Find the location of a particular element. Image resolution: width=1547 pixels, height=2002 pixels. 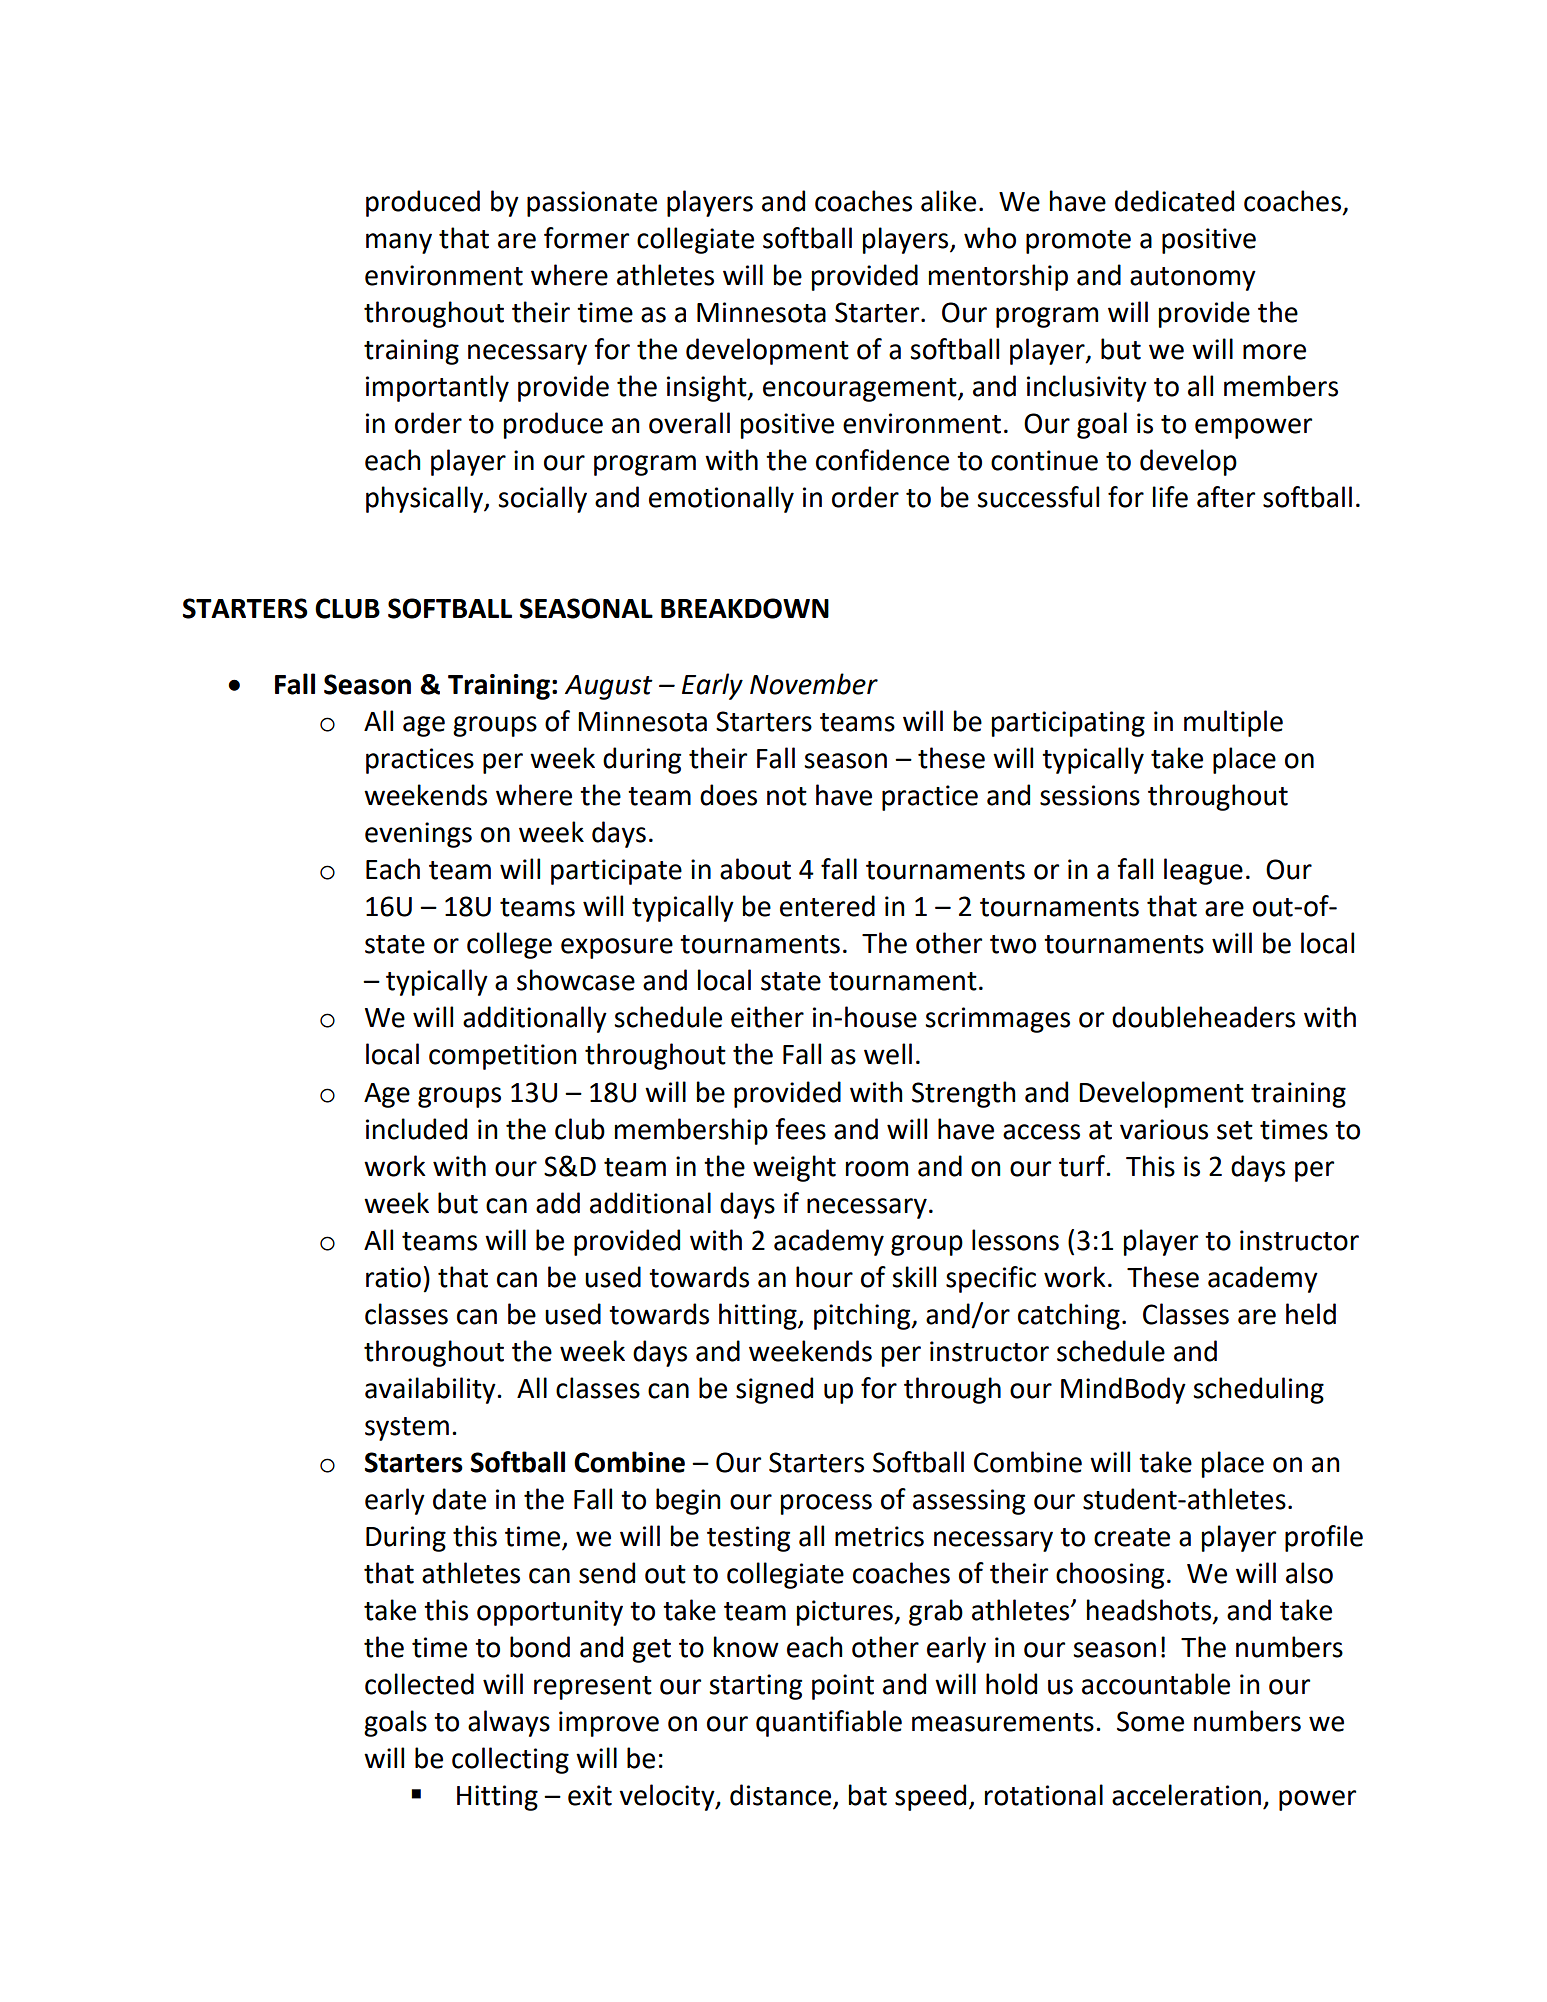

league is located at coordinates (1203, 871).
